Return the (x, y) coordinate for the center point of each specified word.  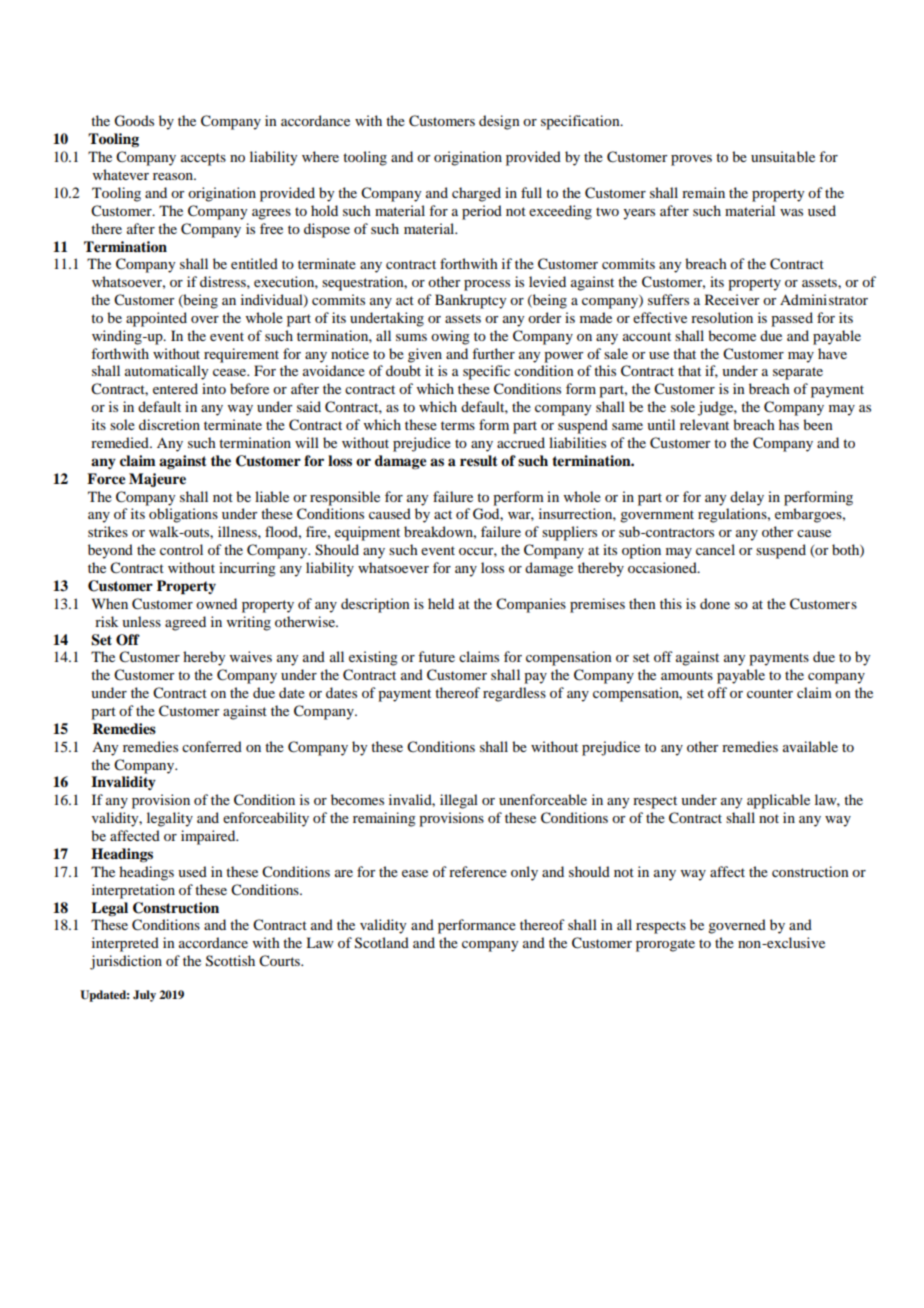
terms (458, 425)
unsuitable (783, 156)
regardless (514, 694)
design (499, 122)
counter (770, 693)
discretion (169, 424)
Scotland (382, 943)
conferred (212, 746)
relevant (704, 424)
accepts (203, 159)
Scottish (230, 961)
